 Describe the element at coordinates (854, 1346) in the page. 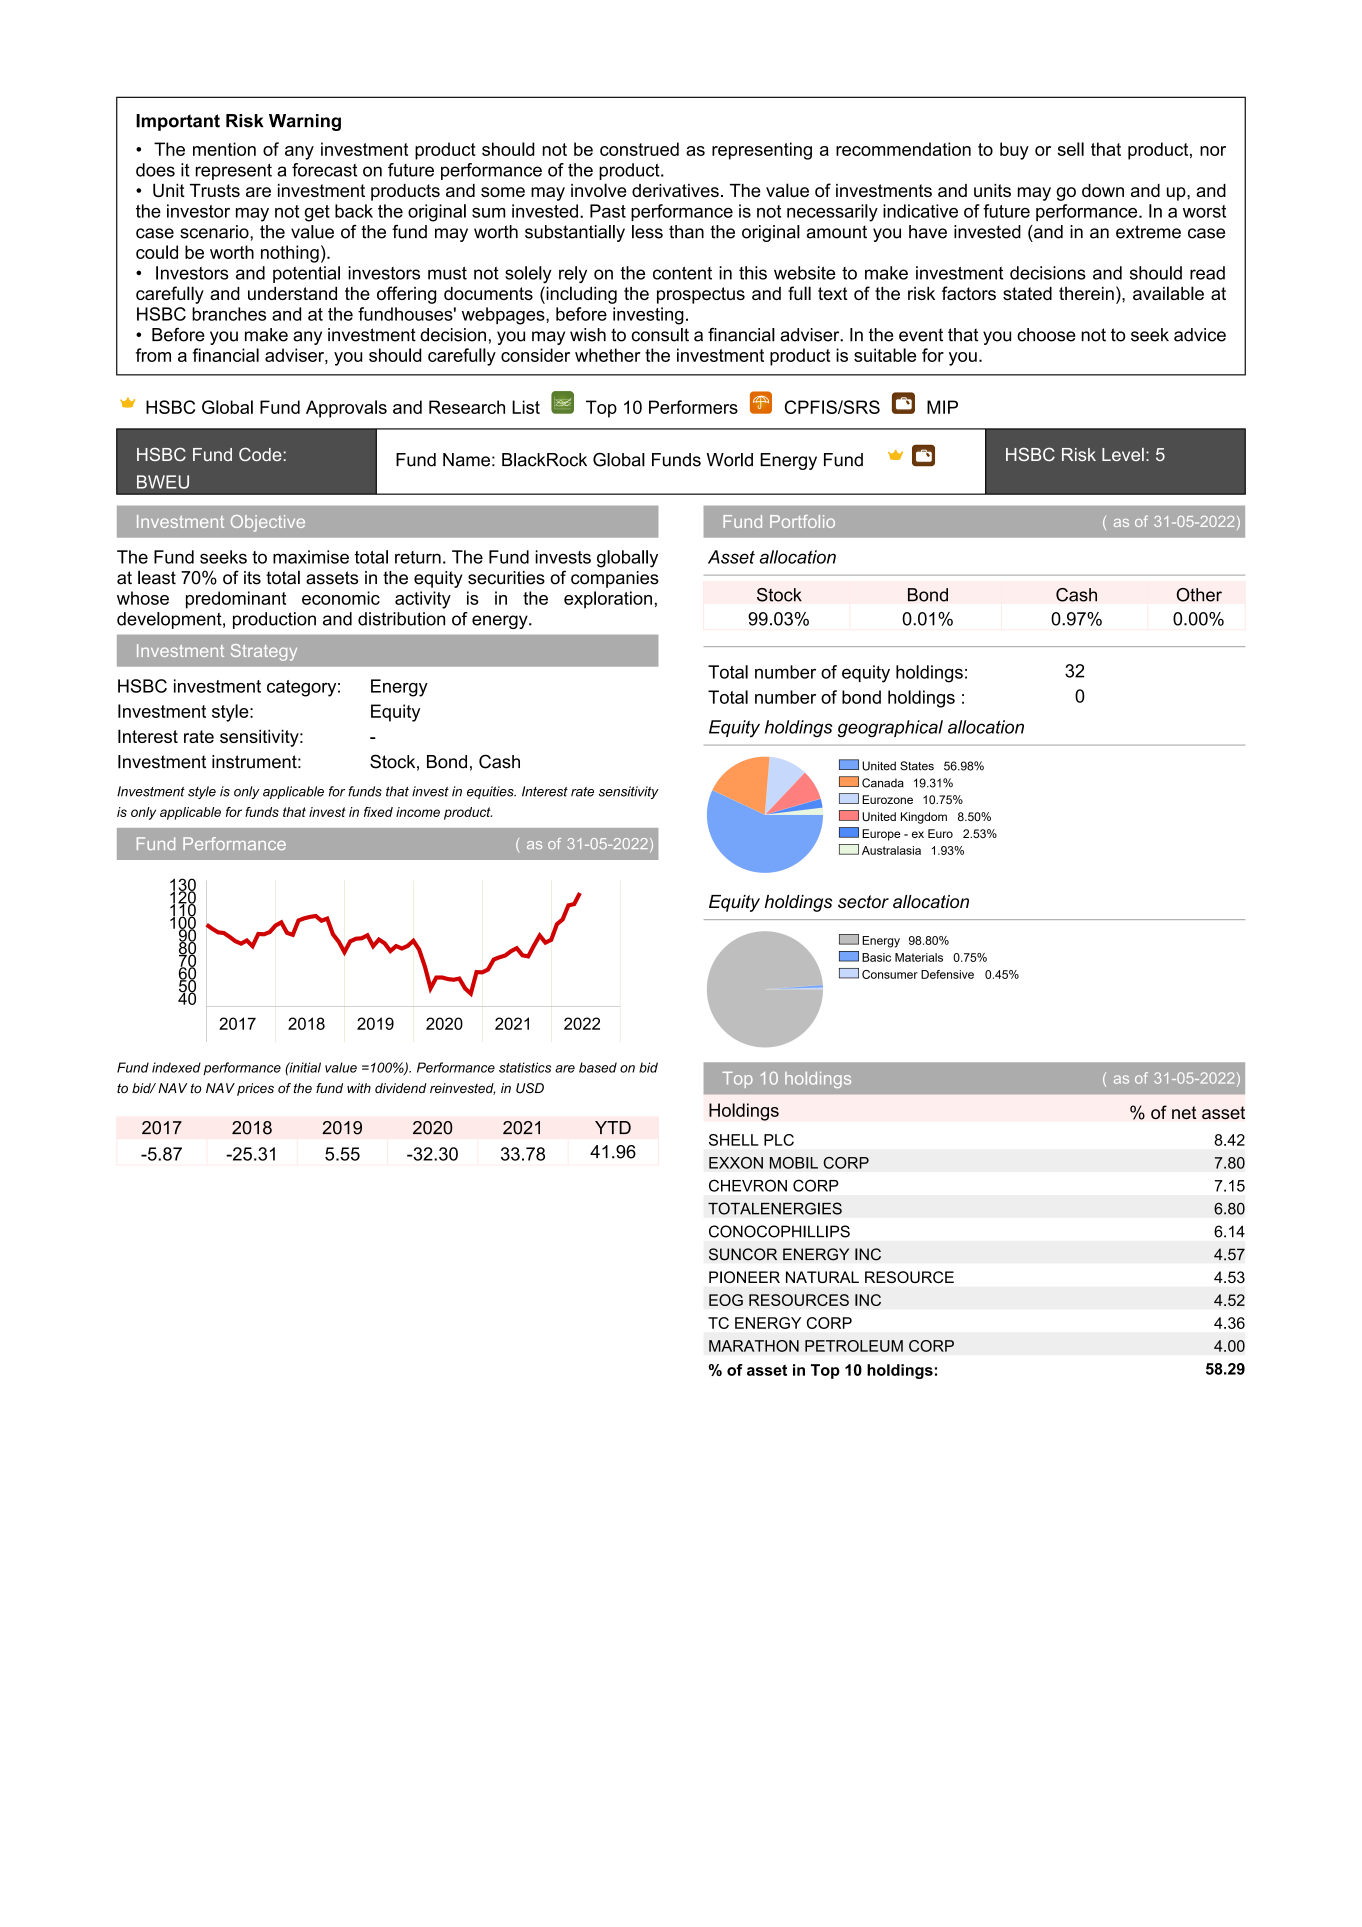

I see `PETROLEUM` at that location.
